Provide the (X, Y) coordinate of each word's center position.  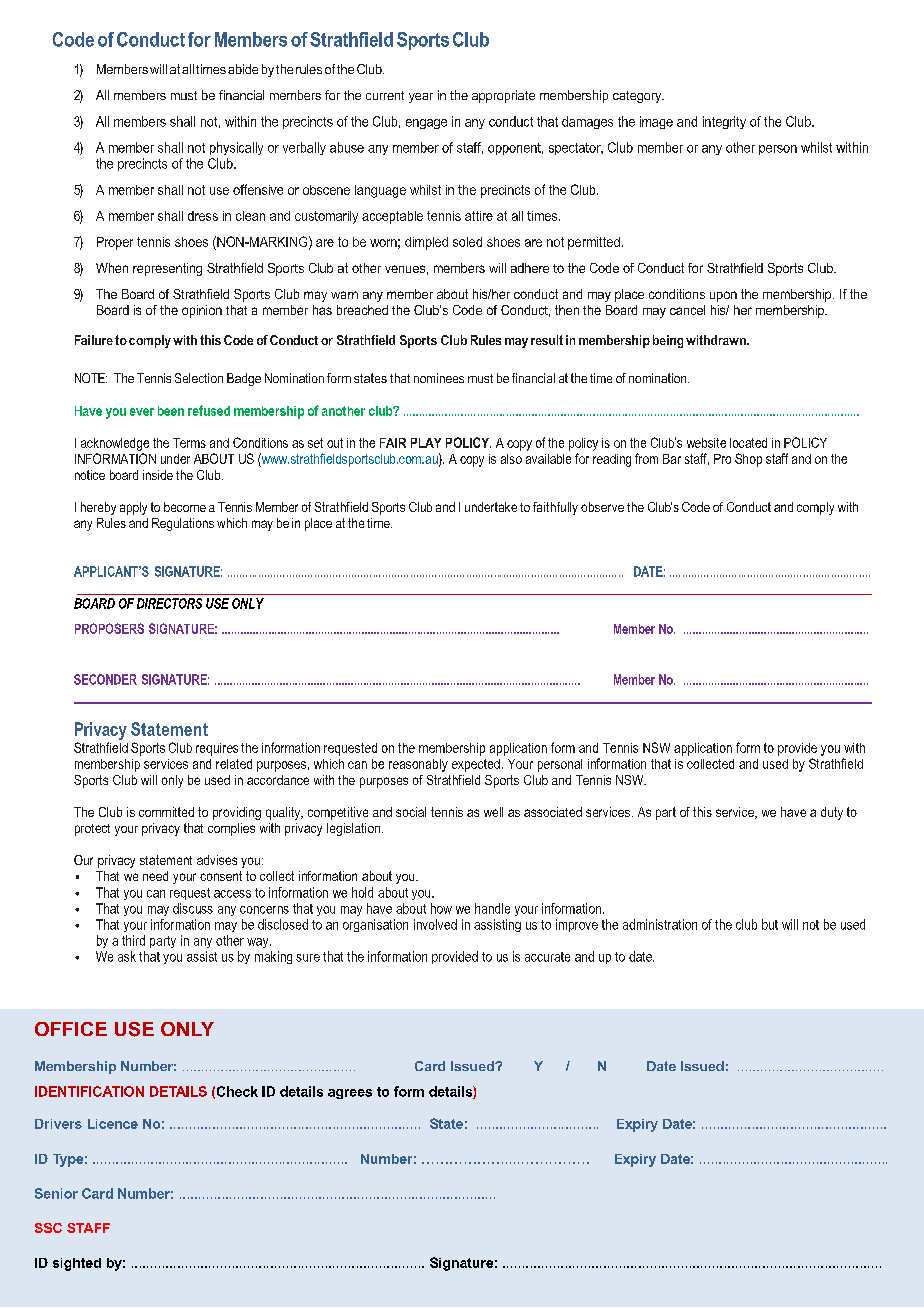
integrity (724, 122)
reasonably (418, 765)
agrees (350, 1094)
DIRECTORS (169, 603)
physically (236, 148)
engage (426, 124)
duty (832, 813)
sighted (77, 1264)
